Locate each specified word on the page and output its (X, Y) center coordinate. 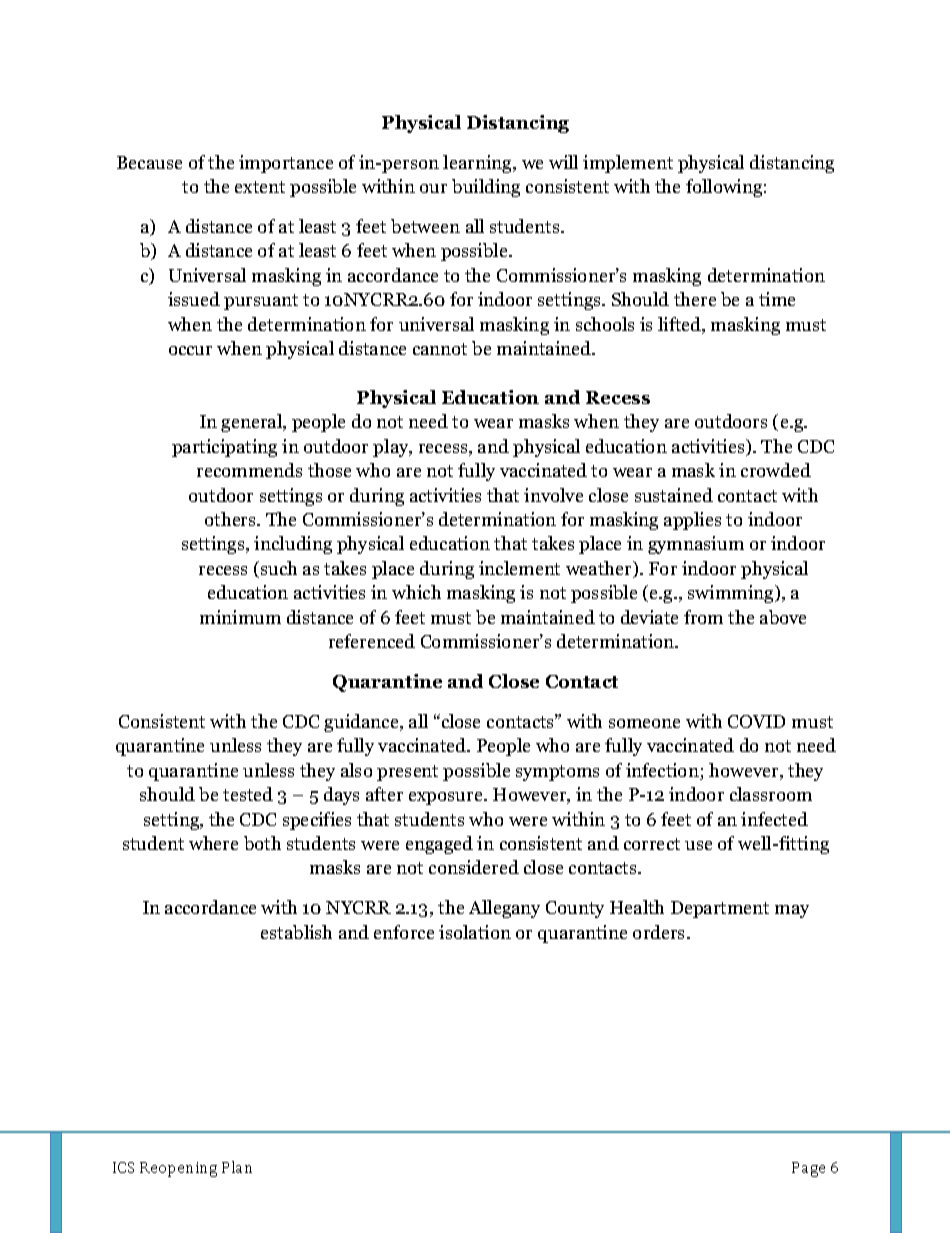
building (486, 188)
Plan (237, 1167)
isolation (475, 932)
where (213, 843)
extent (260, 187)
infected (774, 819)
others (231, 519)
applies (692, 521)
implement (628, 164)
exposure (447, 798)
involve (553, 495)
